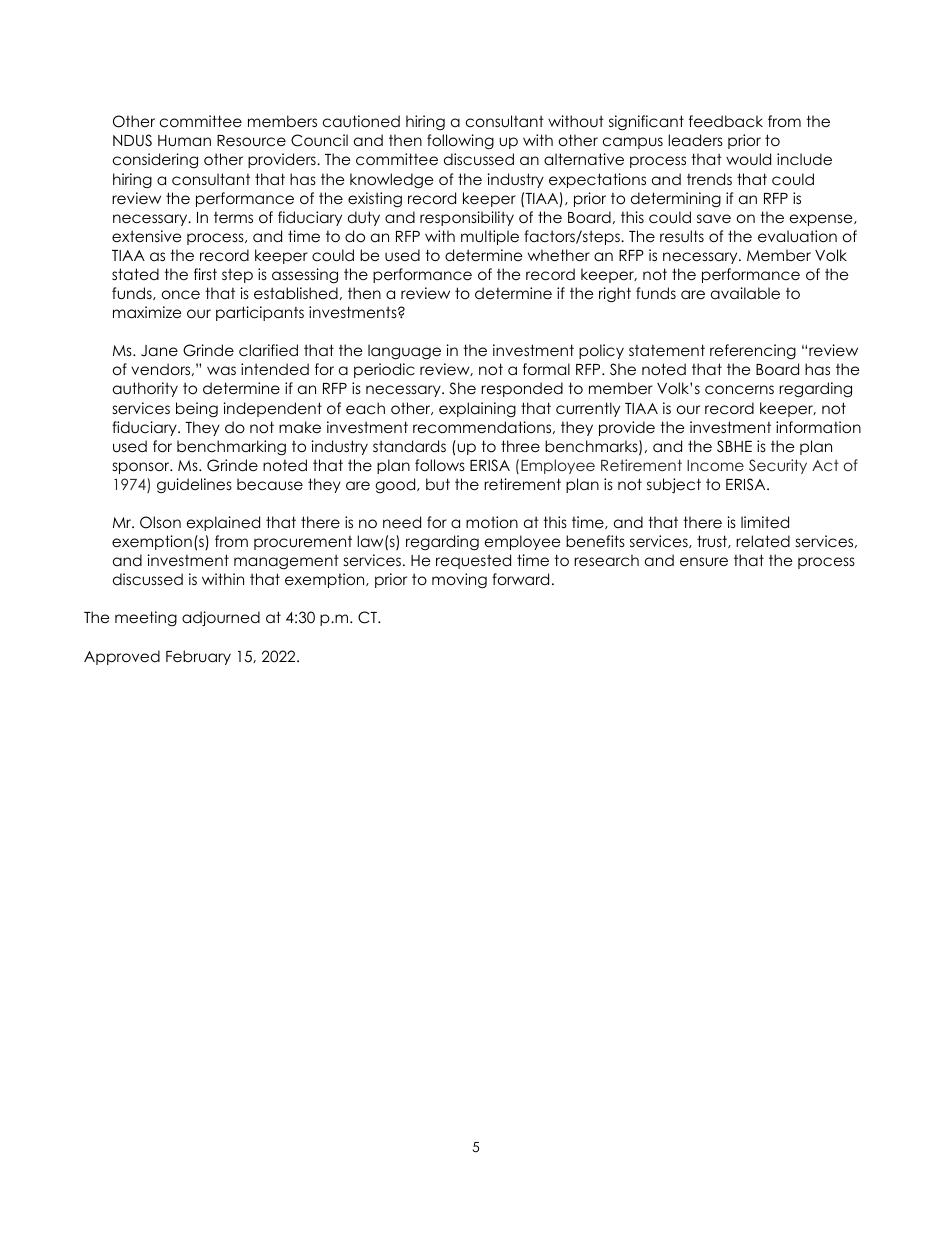 This document has height=1233, width=952. What do you see at coordinates (404, 352) in the document?
I see `language` at bounding box center [404, 352].
